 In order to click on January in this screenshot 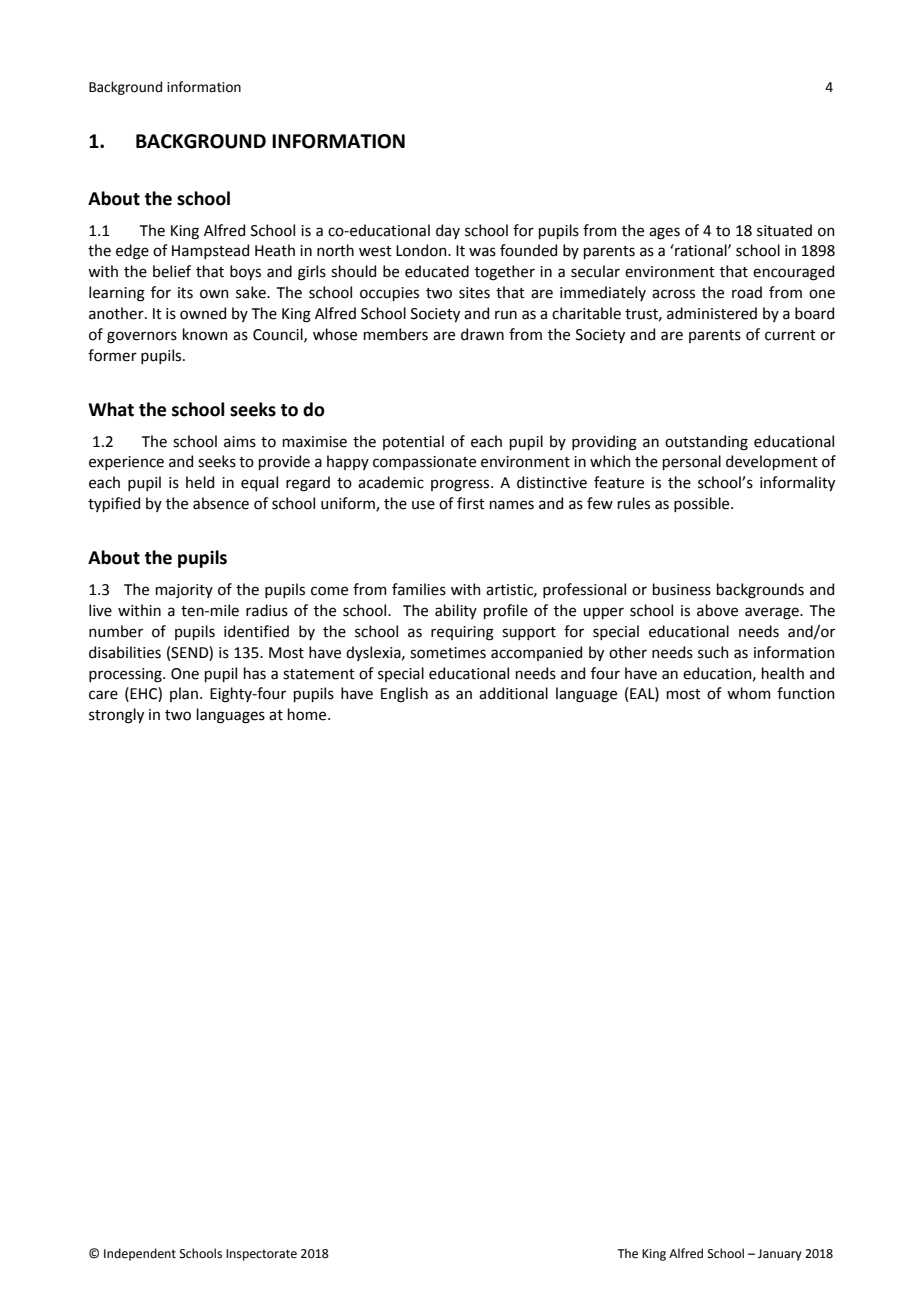, I will do `click(780, 1255)`.
